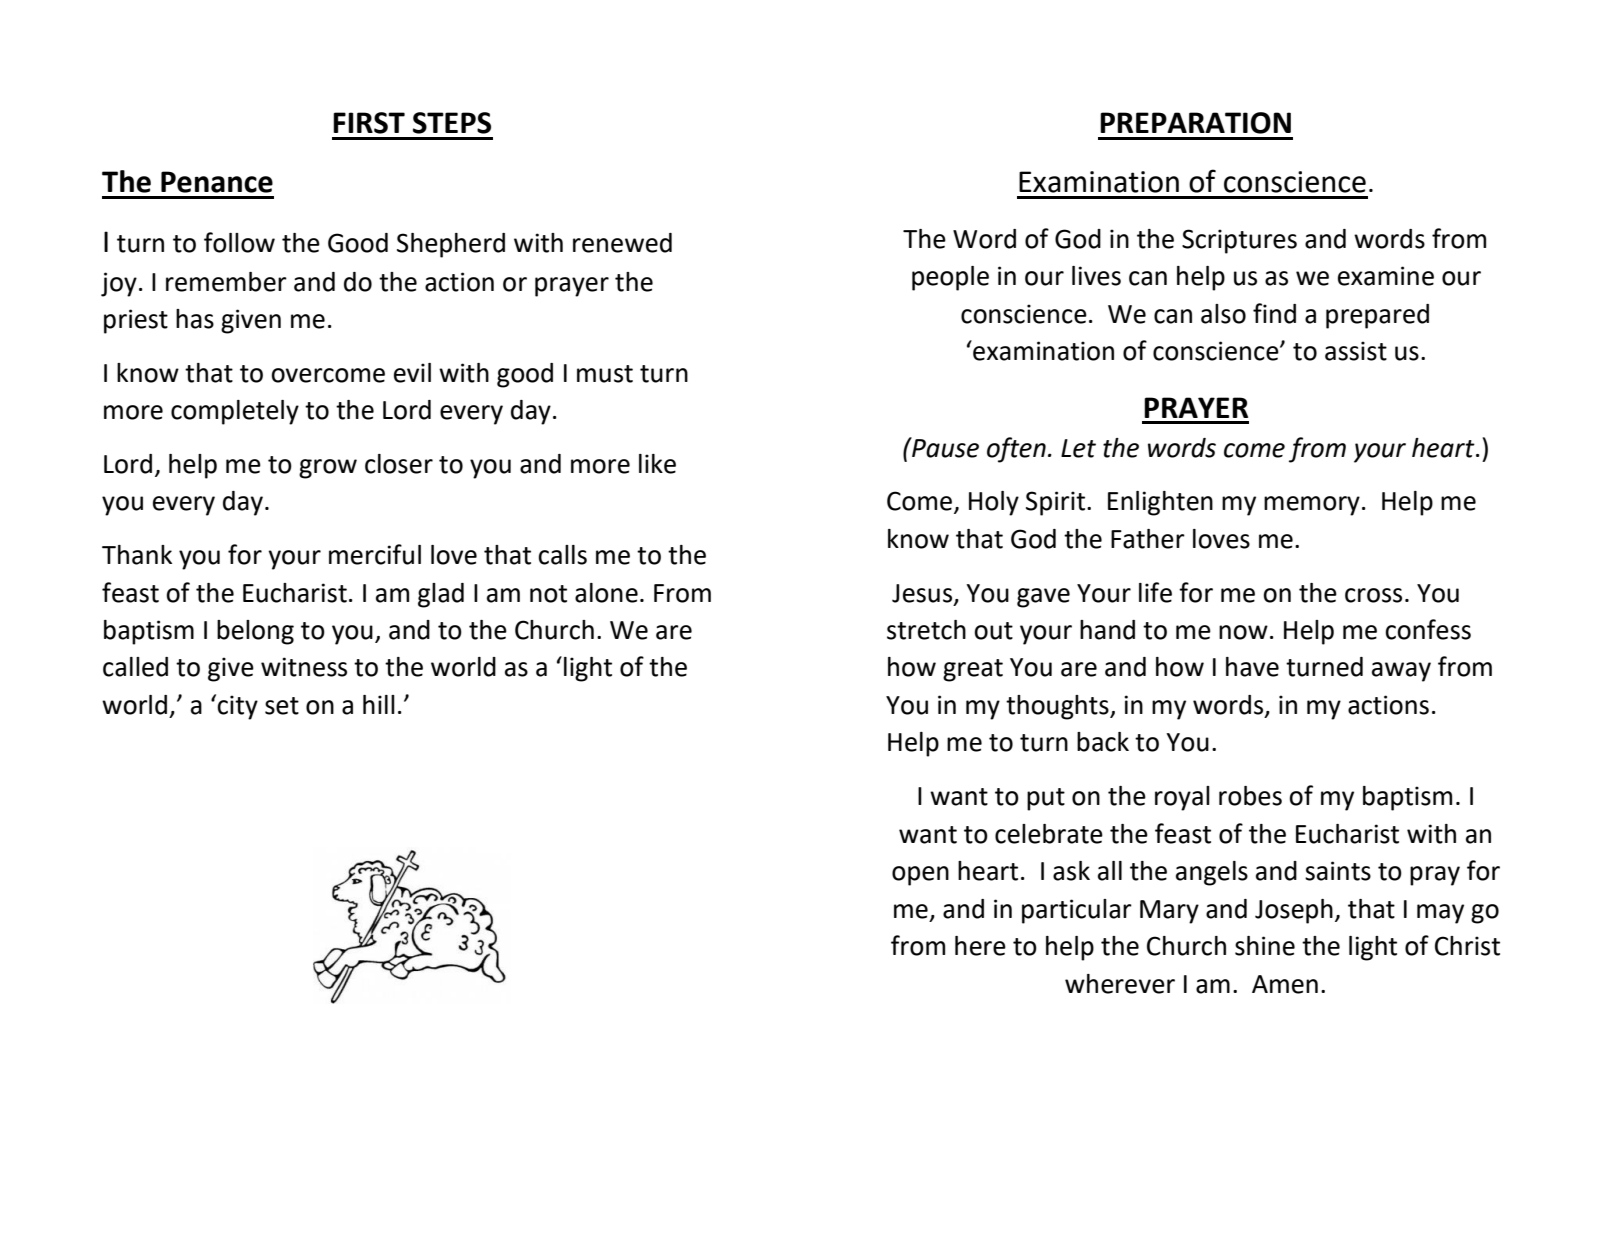 This screenshot has height=1243, width=1608. What do you see at coordinates (622, 243) in the screenshot?
I see `renewed` at bounding box center [622, 243].
